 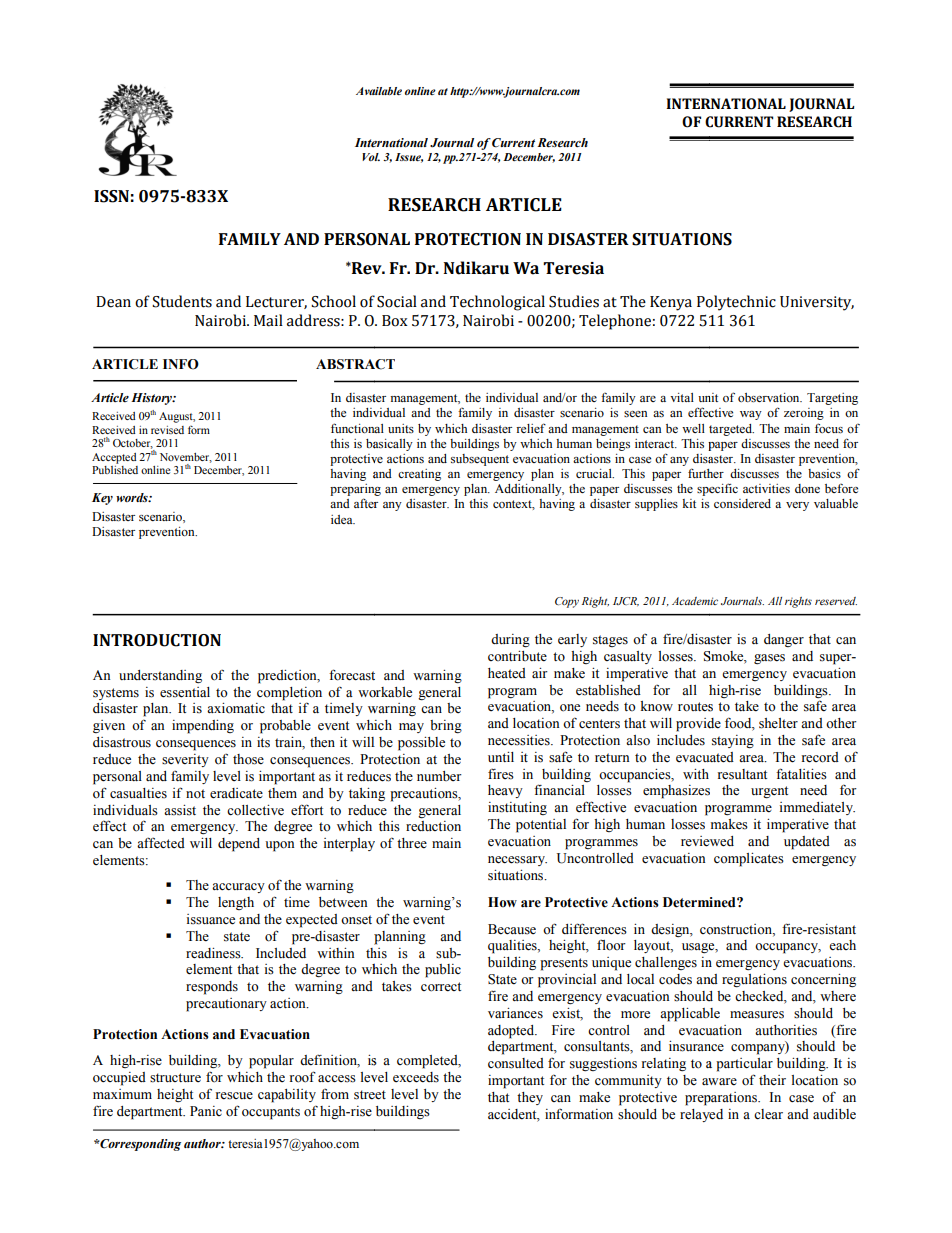 I want to click on INTRODUCTION, so click(x=157, y=640).
